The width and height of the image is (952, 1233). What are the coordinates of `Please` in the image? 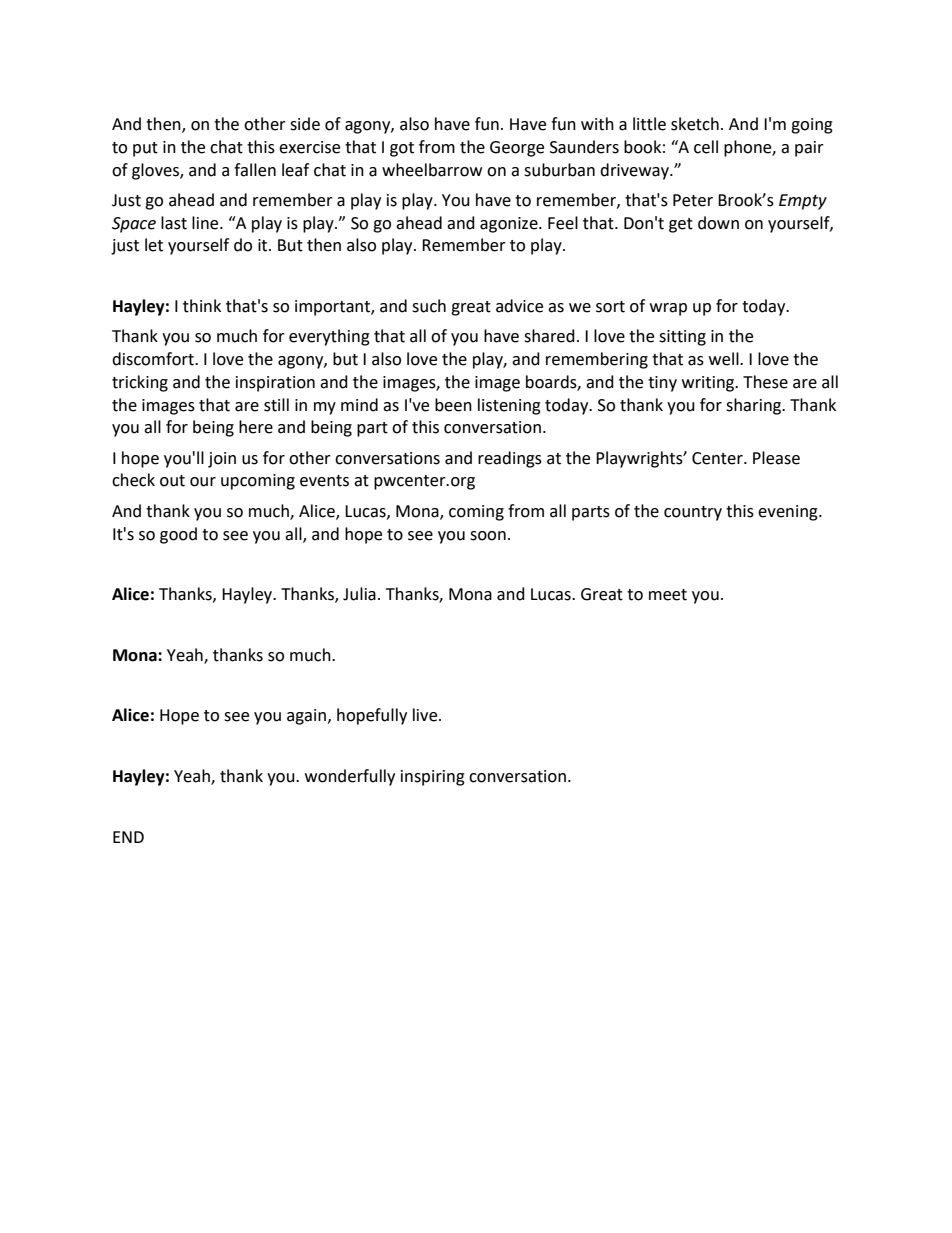 It's located at (776, 458).
